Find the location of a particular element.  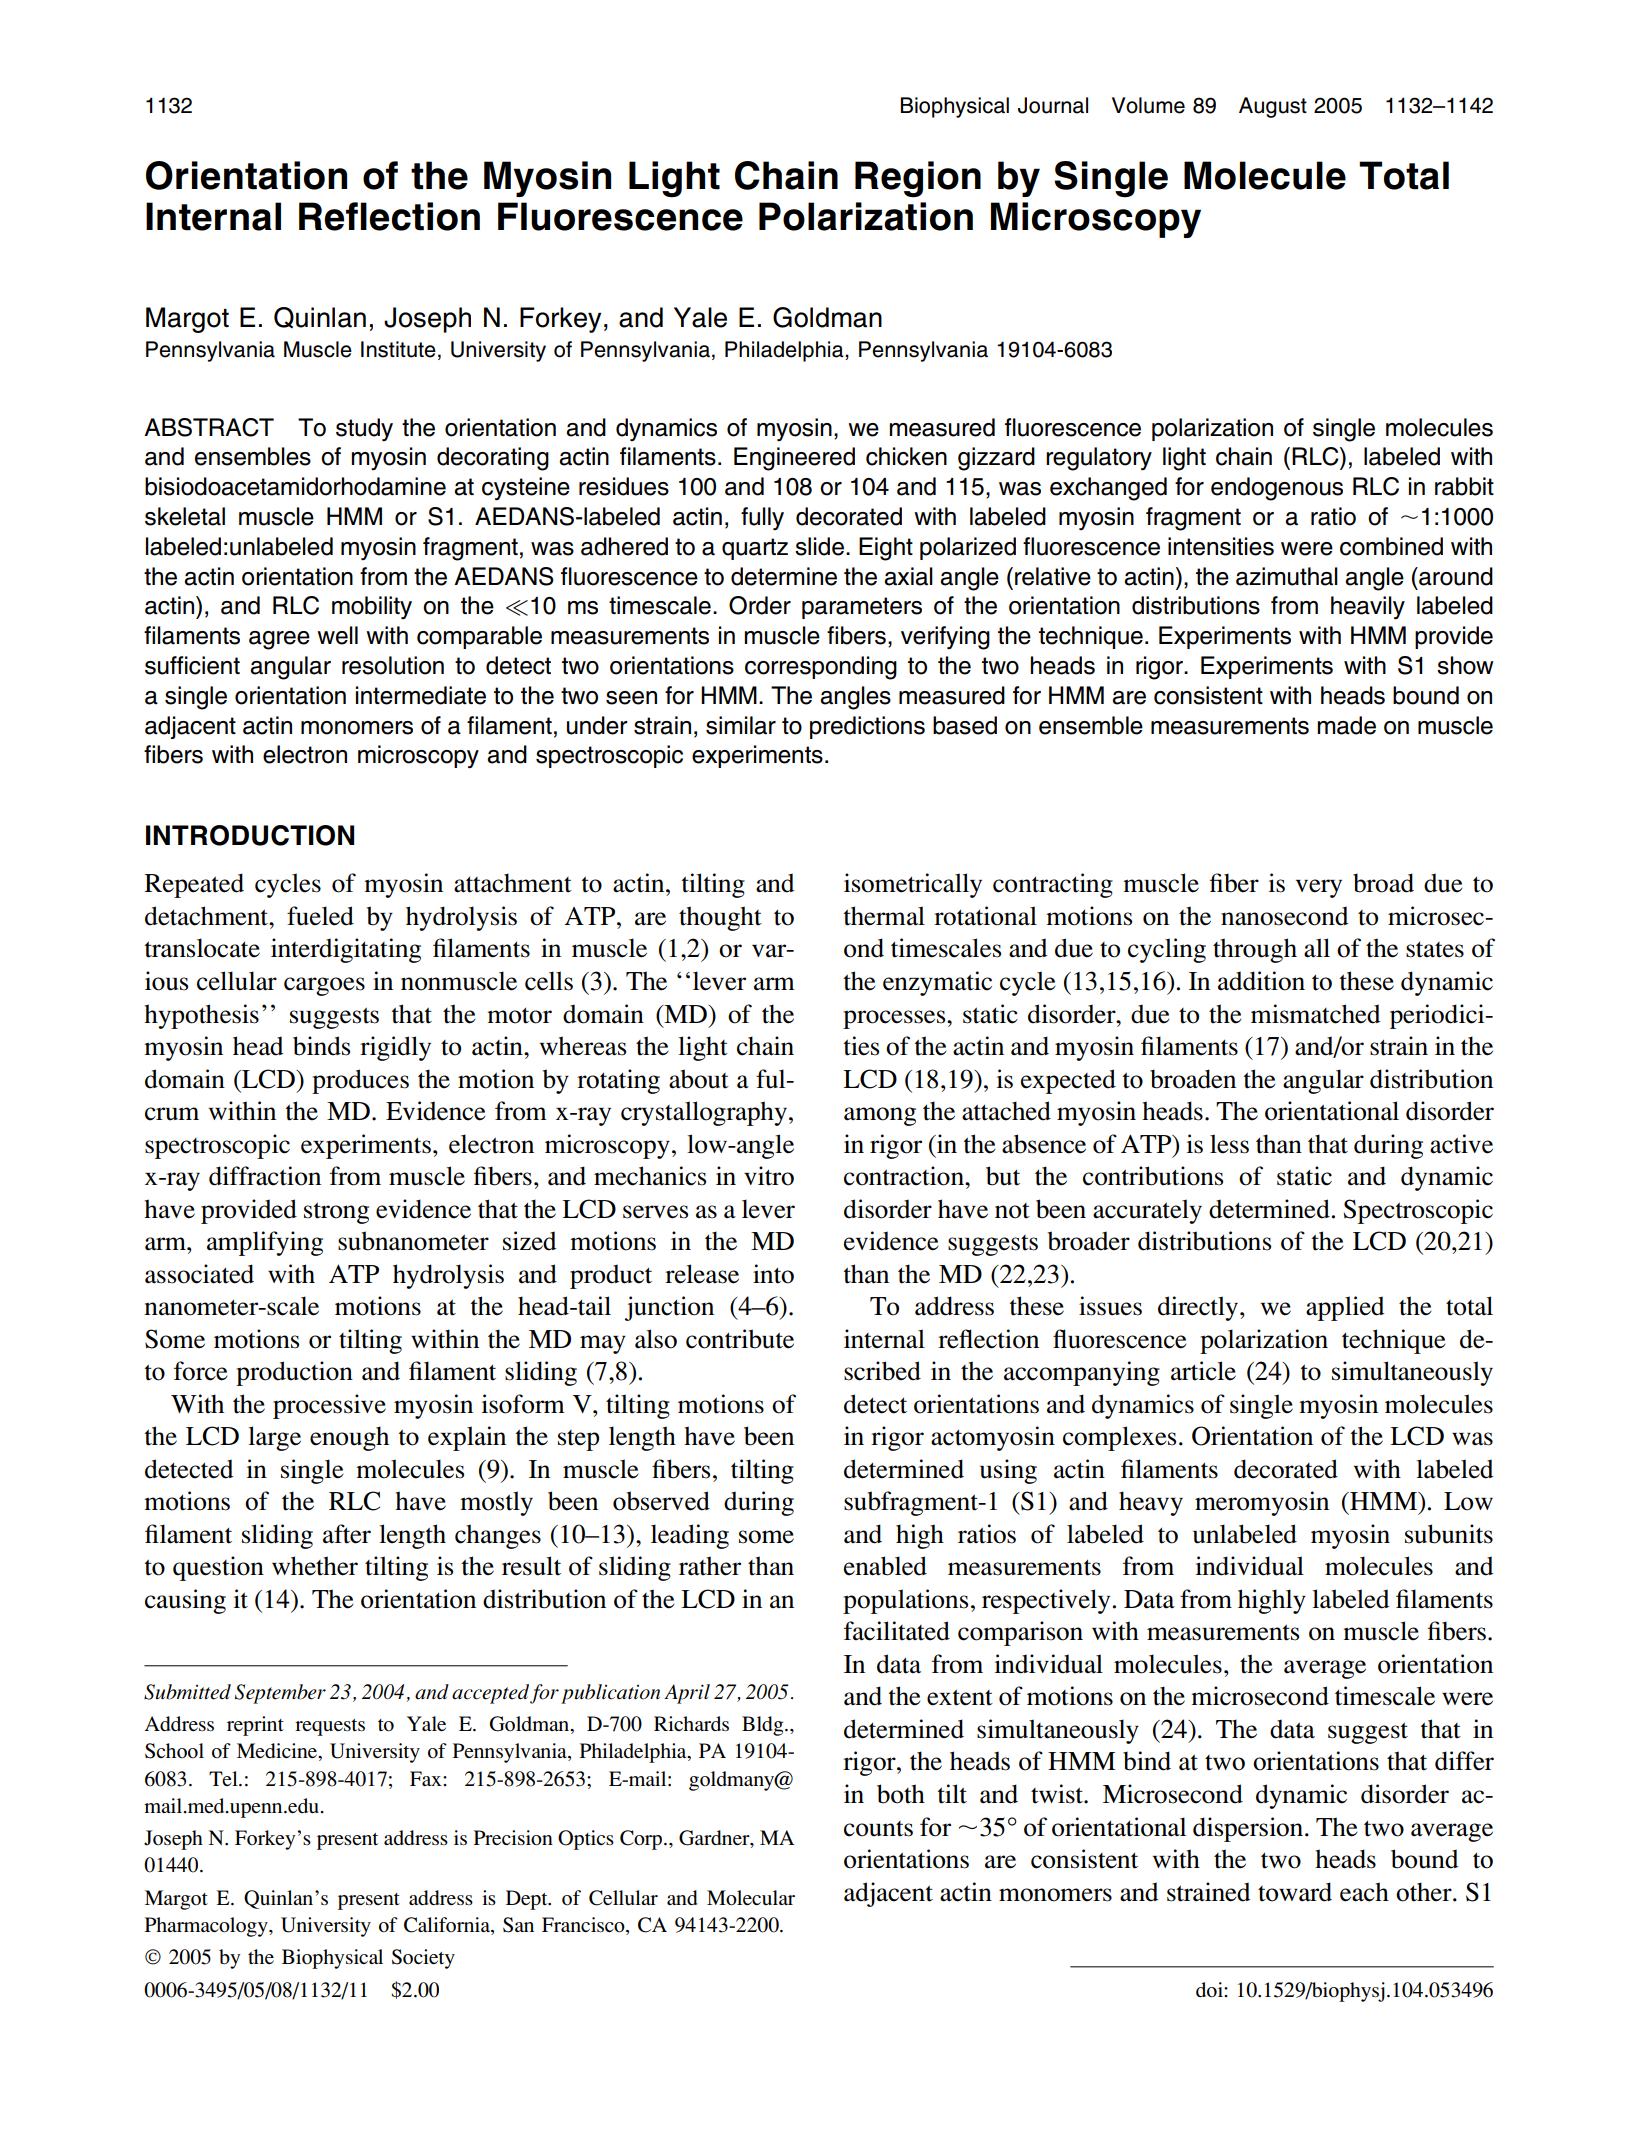

mobility is located at coordinates (372, 607).
